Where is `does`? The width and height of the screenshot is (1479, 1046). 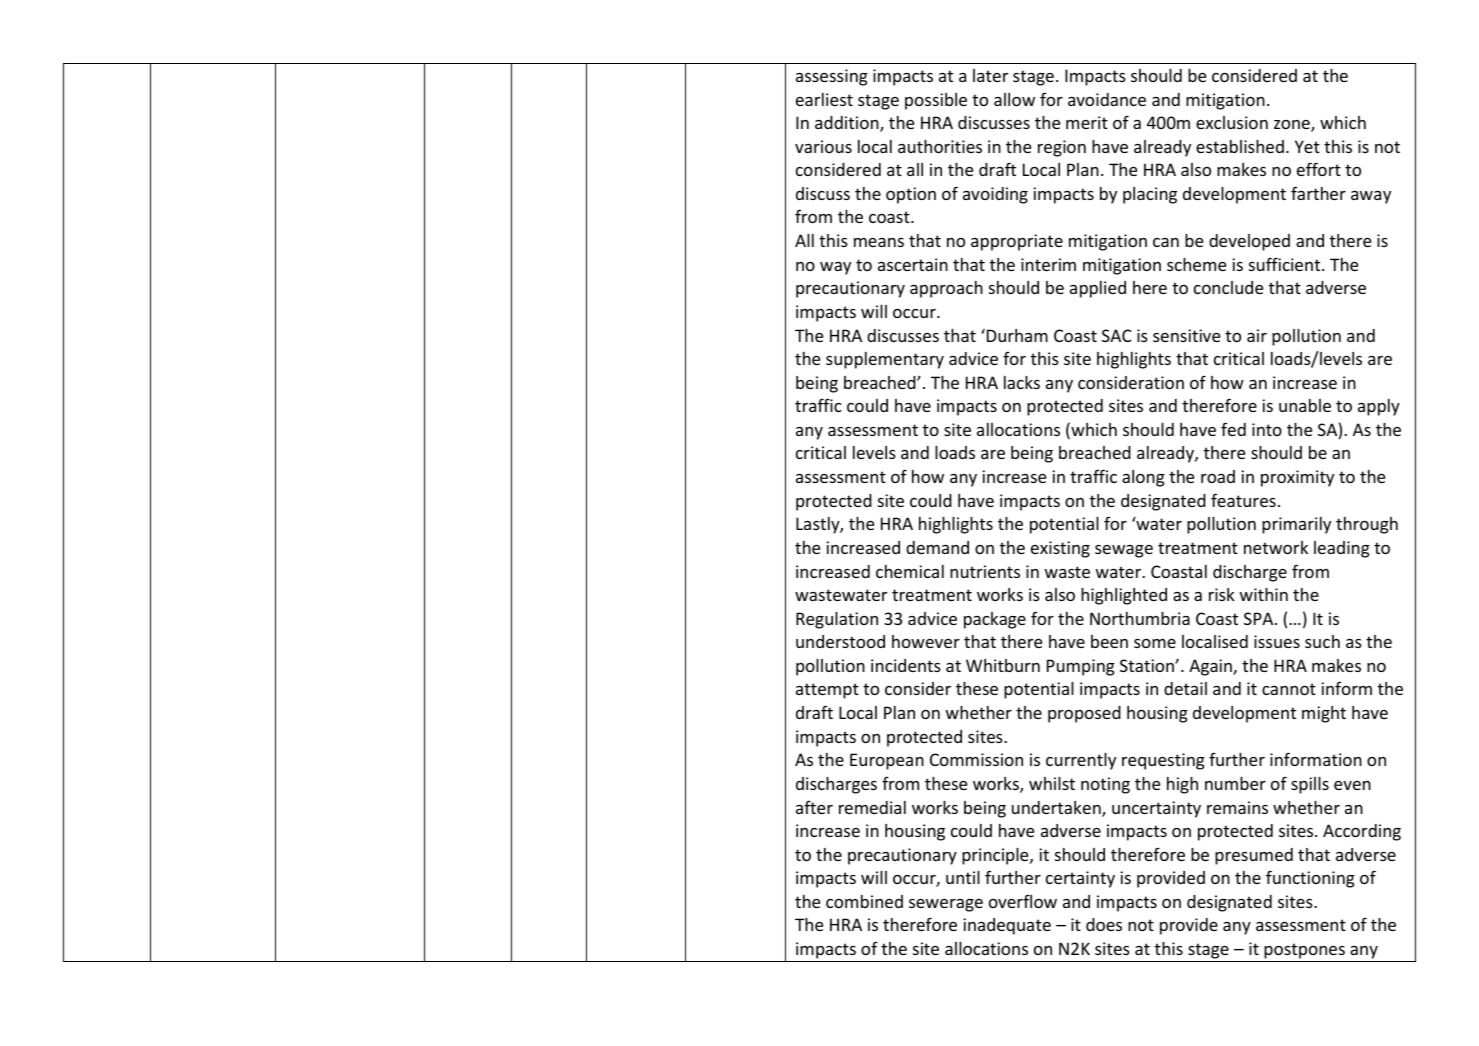 does is located at coordinates (1104, 924).
